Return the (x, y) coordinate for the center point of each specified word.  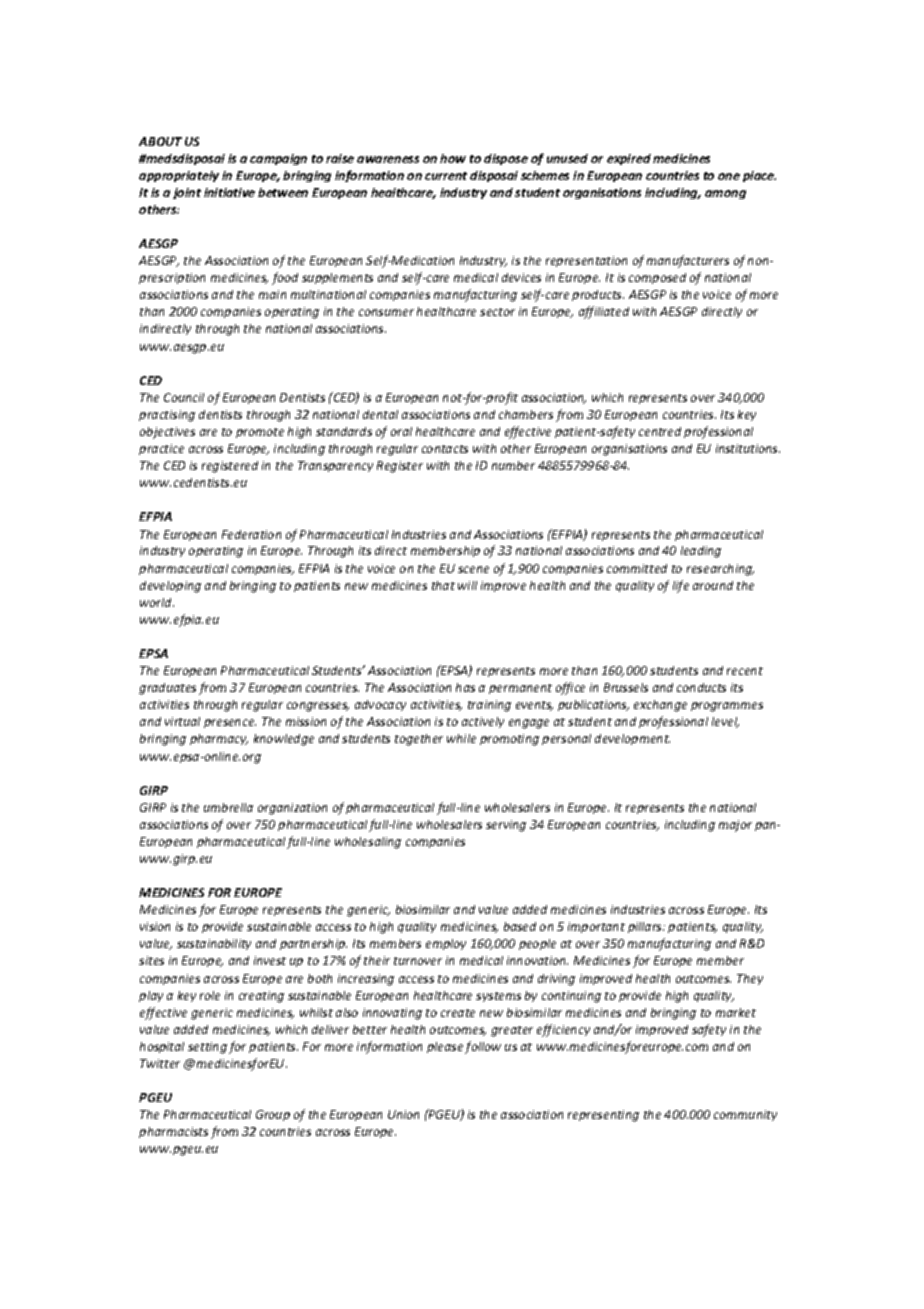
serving (506, 826)
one (729, 176)
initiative (229, 192)
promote (260, 433)
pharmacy (219, 739)
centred (660, 431)
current (446, 176)
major (735, 826)
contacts (445, 449)
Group (273, 1115)
